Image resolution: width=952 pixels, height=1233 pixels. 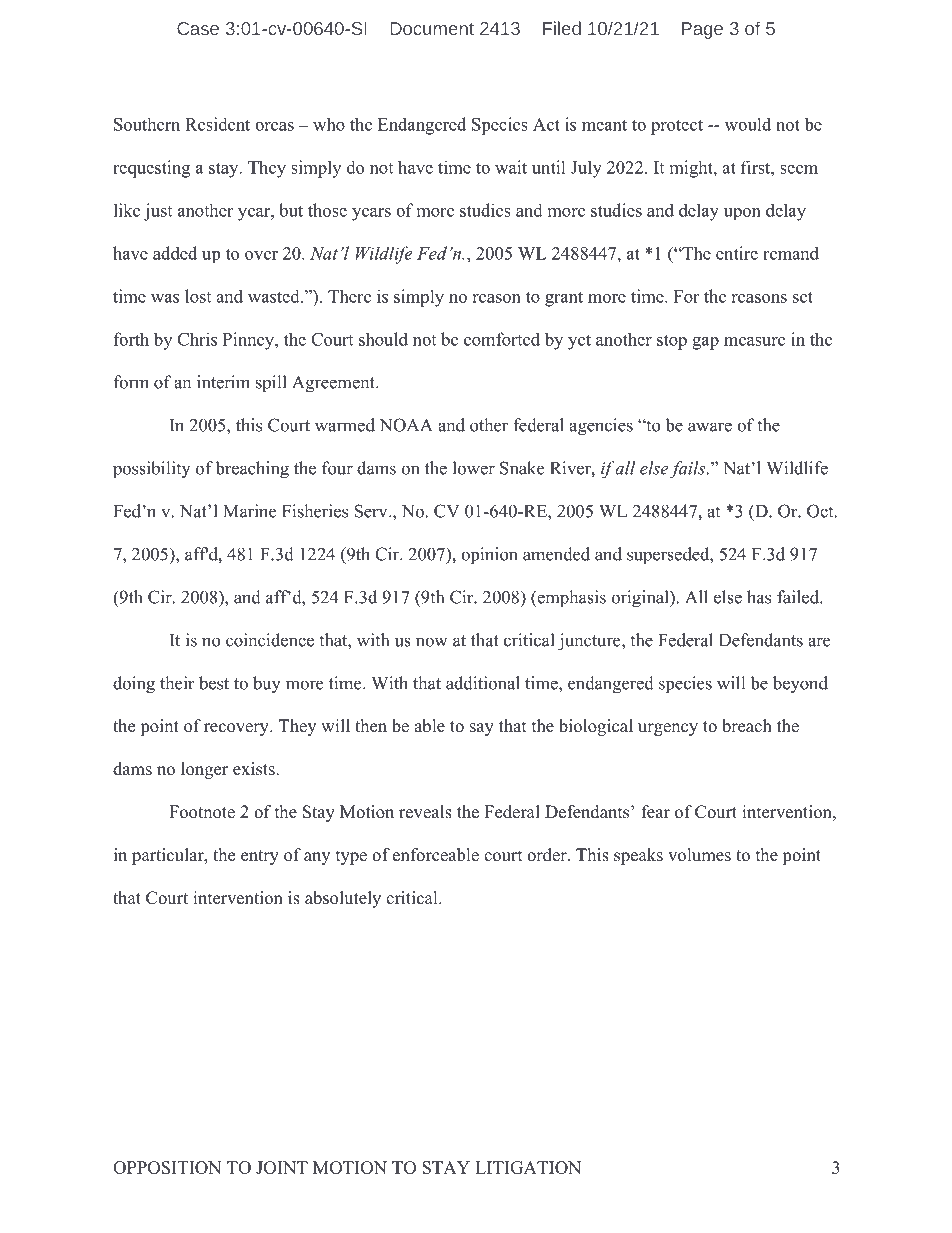 What do you see at coordinates (167, 1167) in the screenshot?
I see `OPPOSITION` at bounding box center [167, 1167].
